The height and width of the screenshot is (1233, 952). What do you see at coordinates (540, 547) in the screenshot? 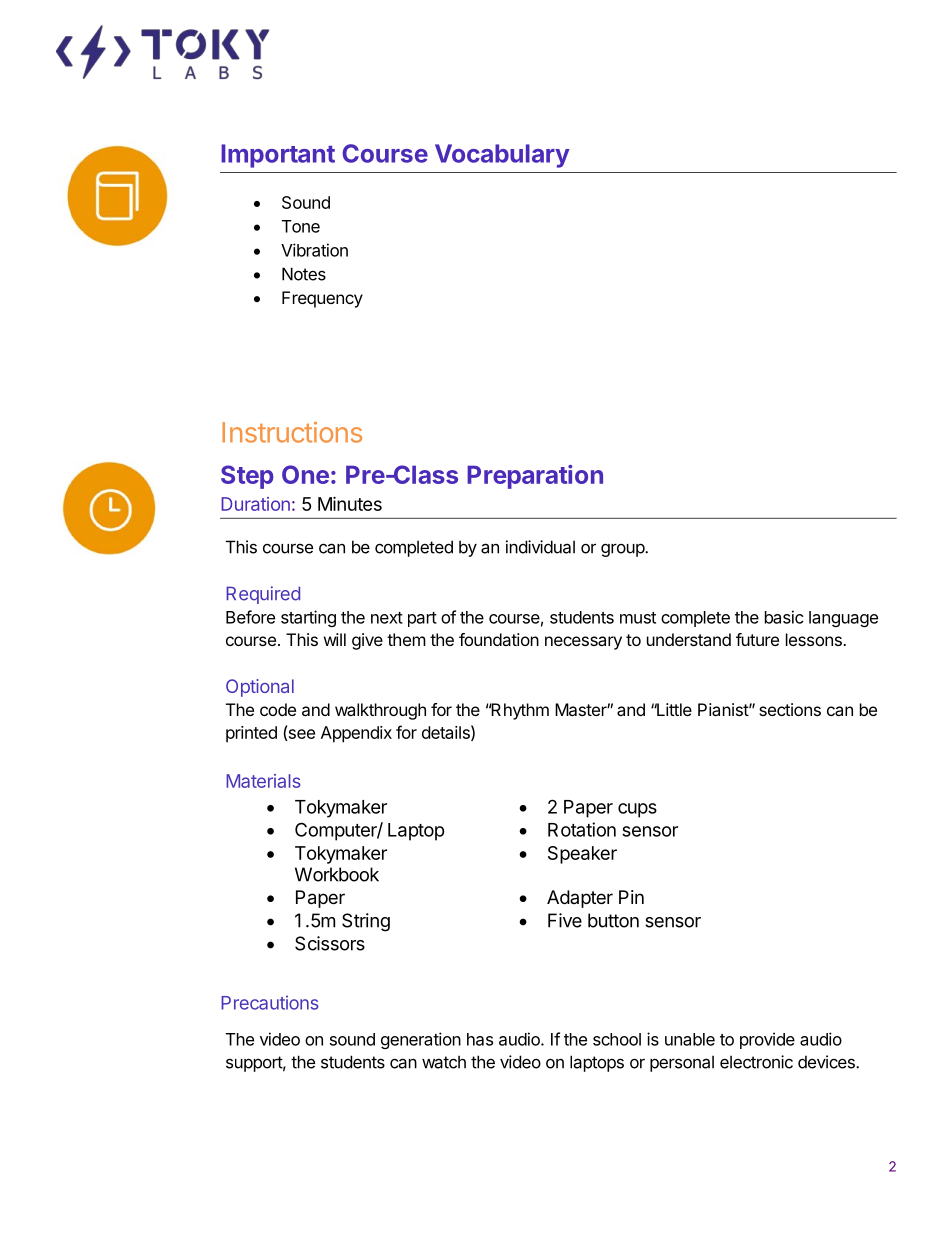
I see `individual` at bounding box center [540, 547].
